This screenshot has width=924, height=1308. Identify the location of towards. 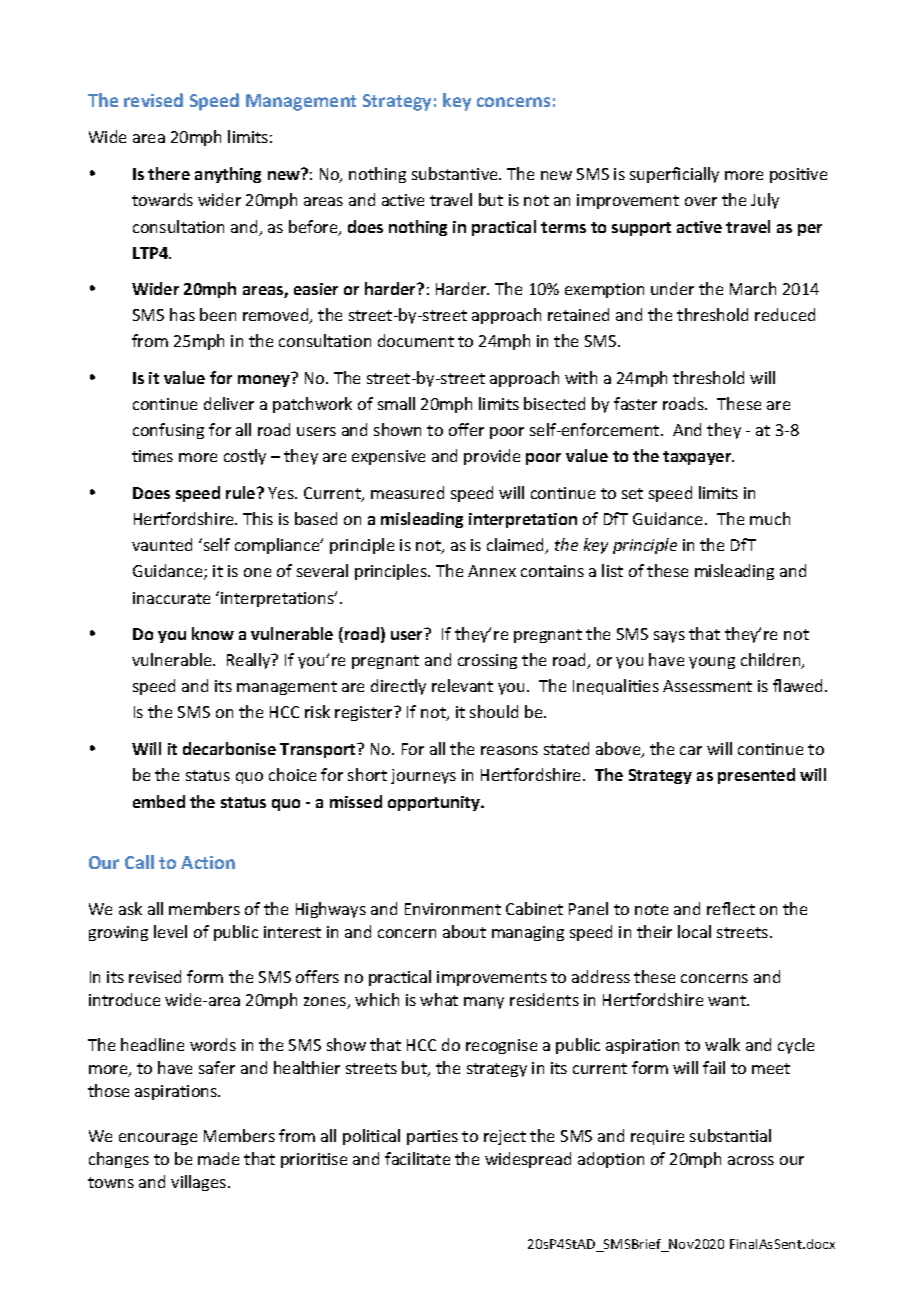
(162, 199).
